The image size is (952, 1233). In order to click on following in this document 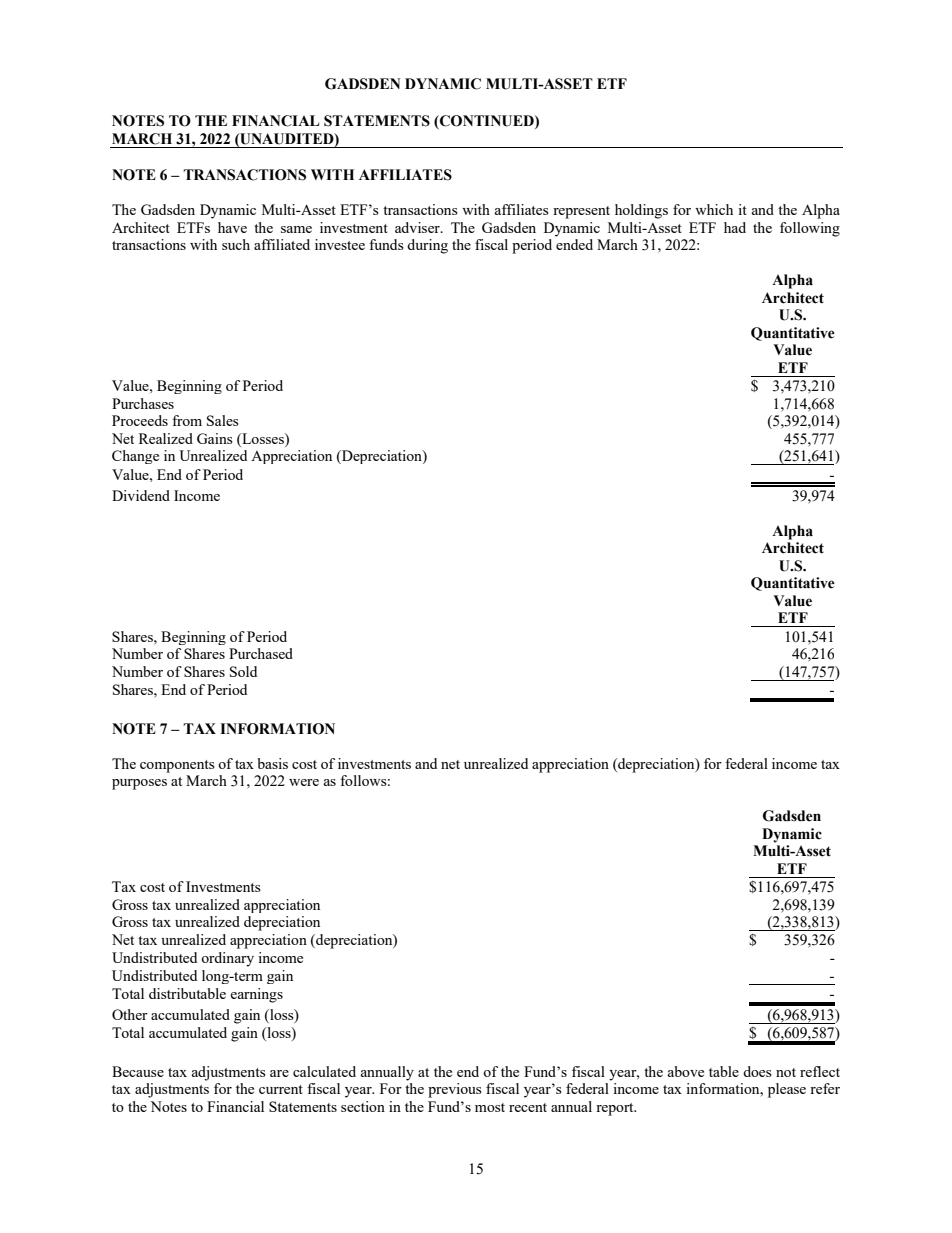, I will do `click(810, 229)`.
